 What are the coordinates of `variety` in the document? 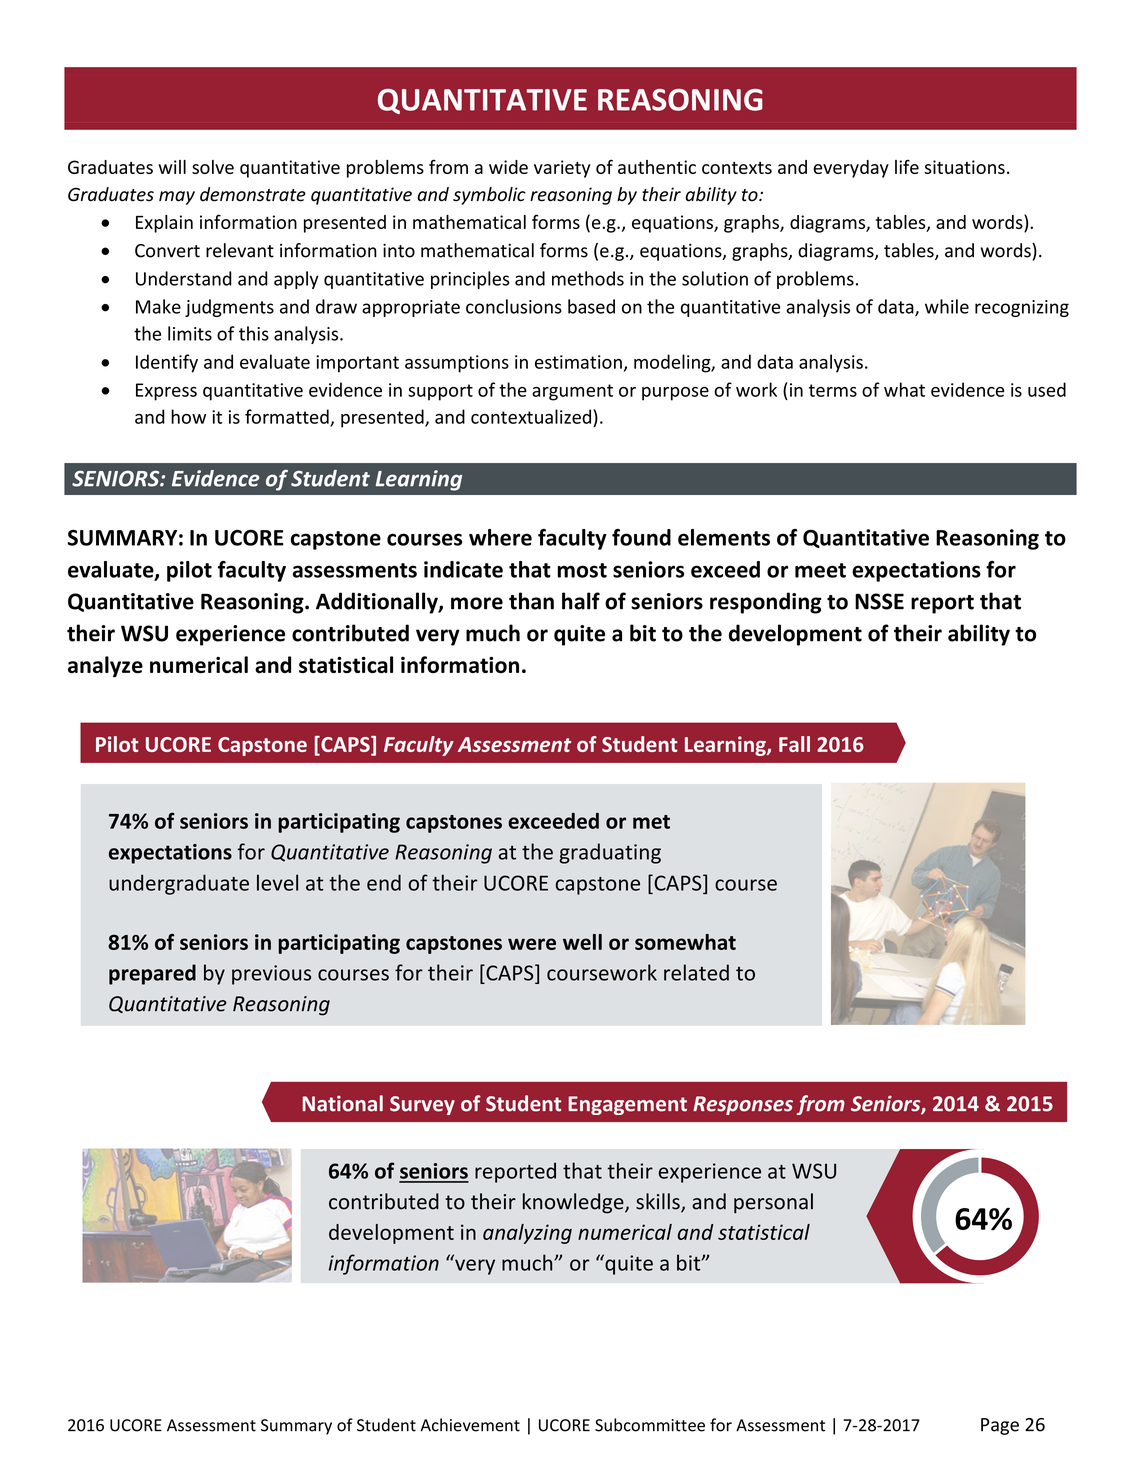 It's located at (562, 169).
